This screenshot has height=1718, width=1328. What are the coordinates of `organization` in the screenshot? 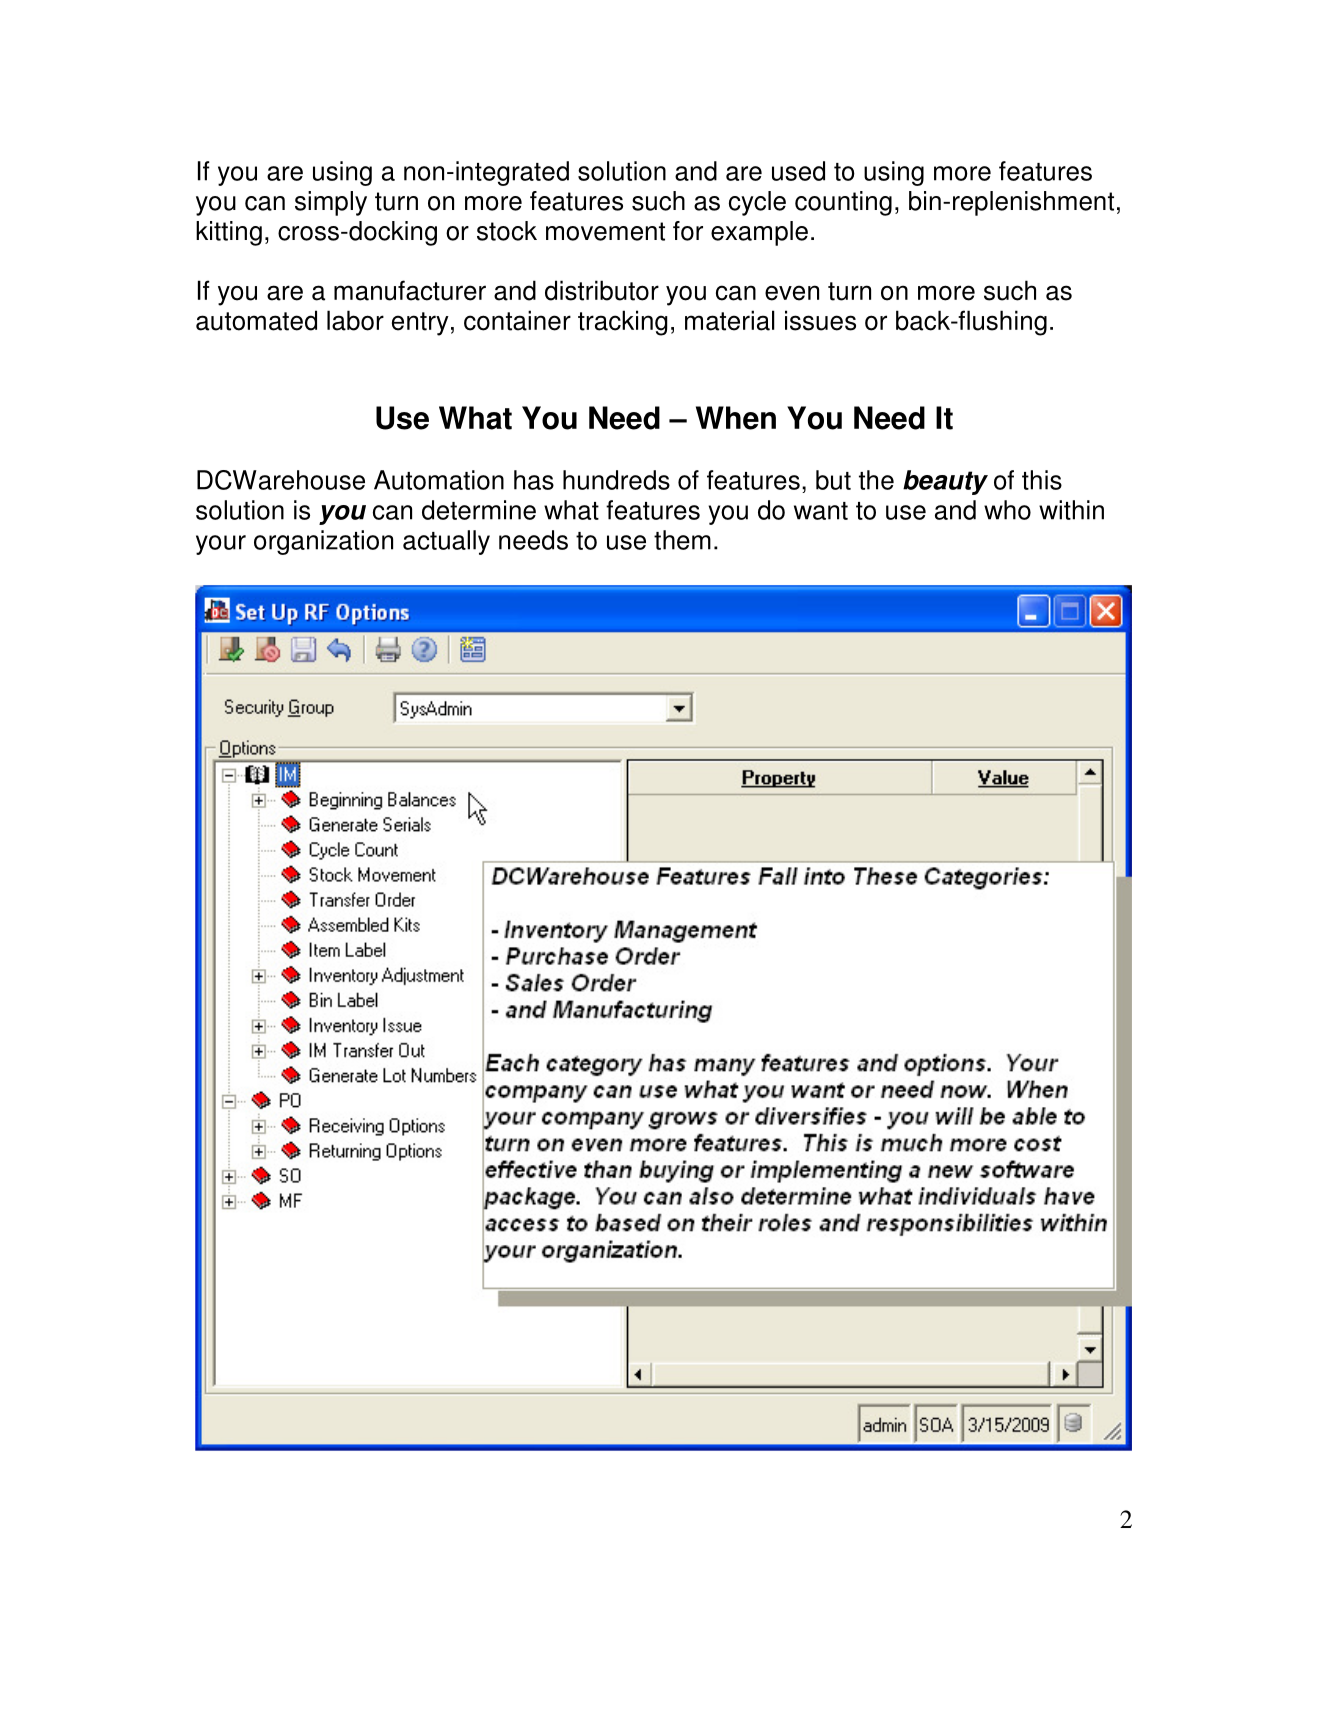 It's located at (323, 542).
